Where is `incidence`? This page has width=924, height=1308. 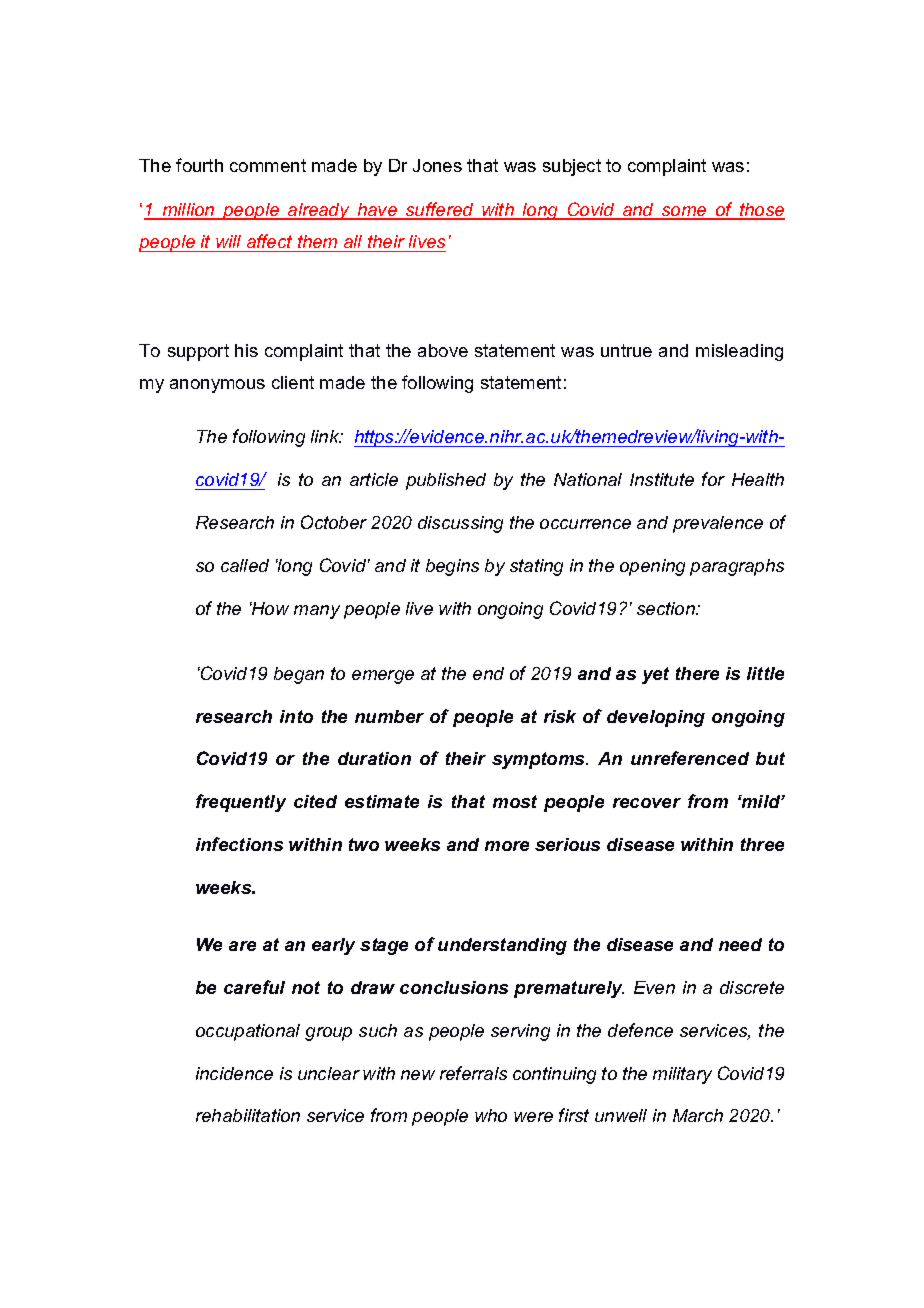 incidence is located at coordinates (234, 1073).
